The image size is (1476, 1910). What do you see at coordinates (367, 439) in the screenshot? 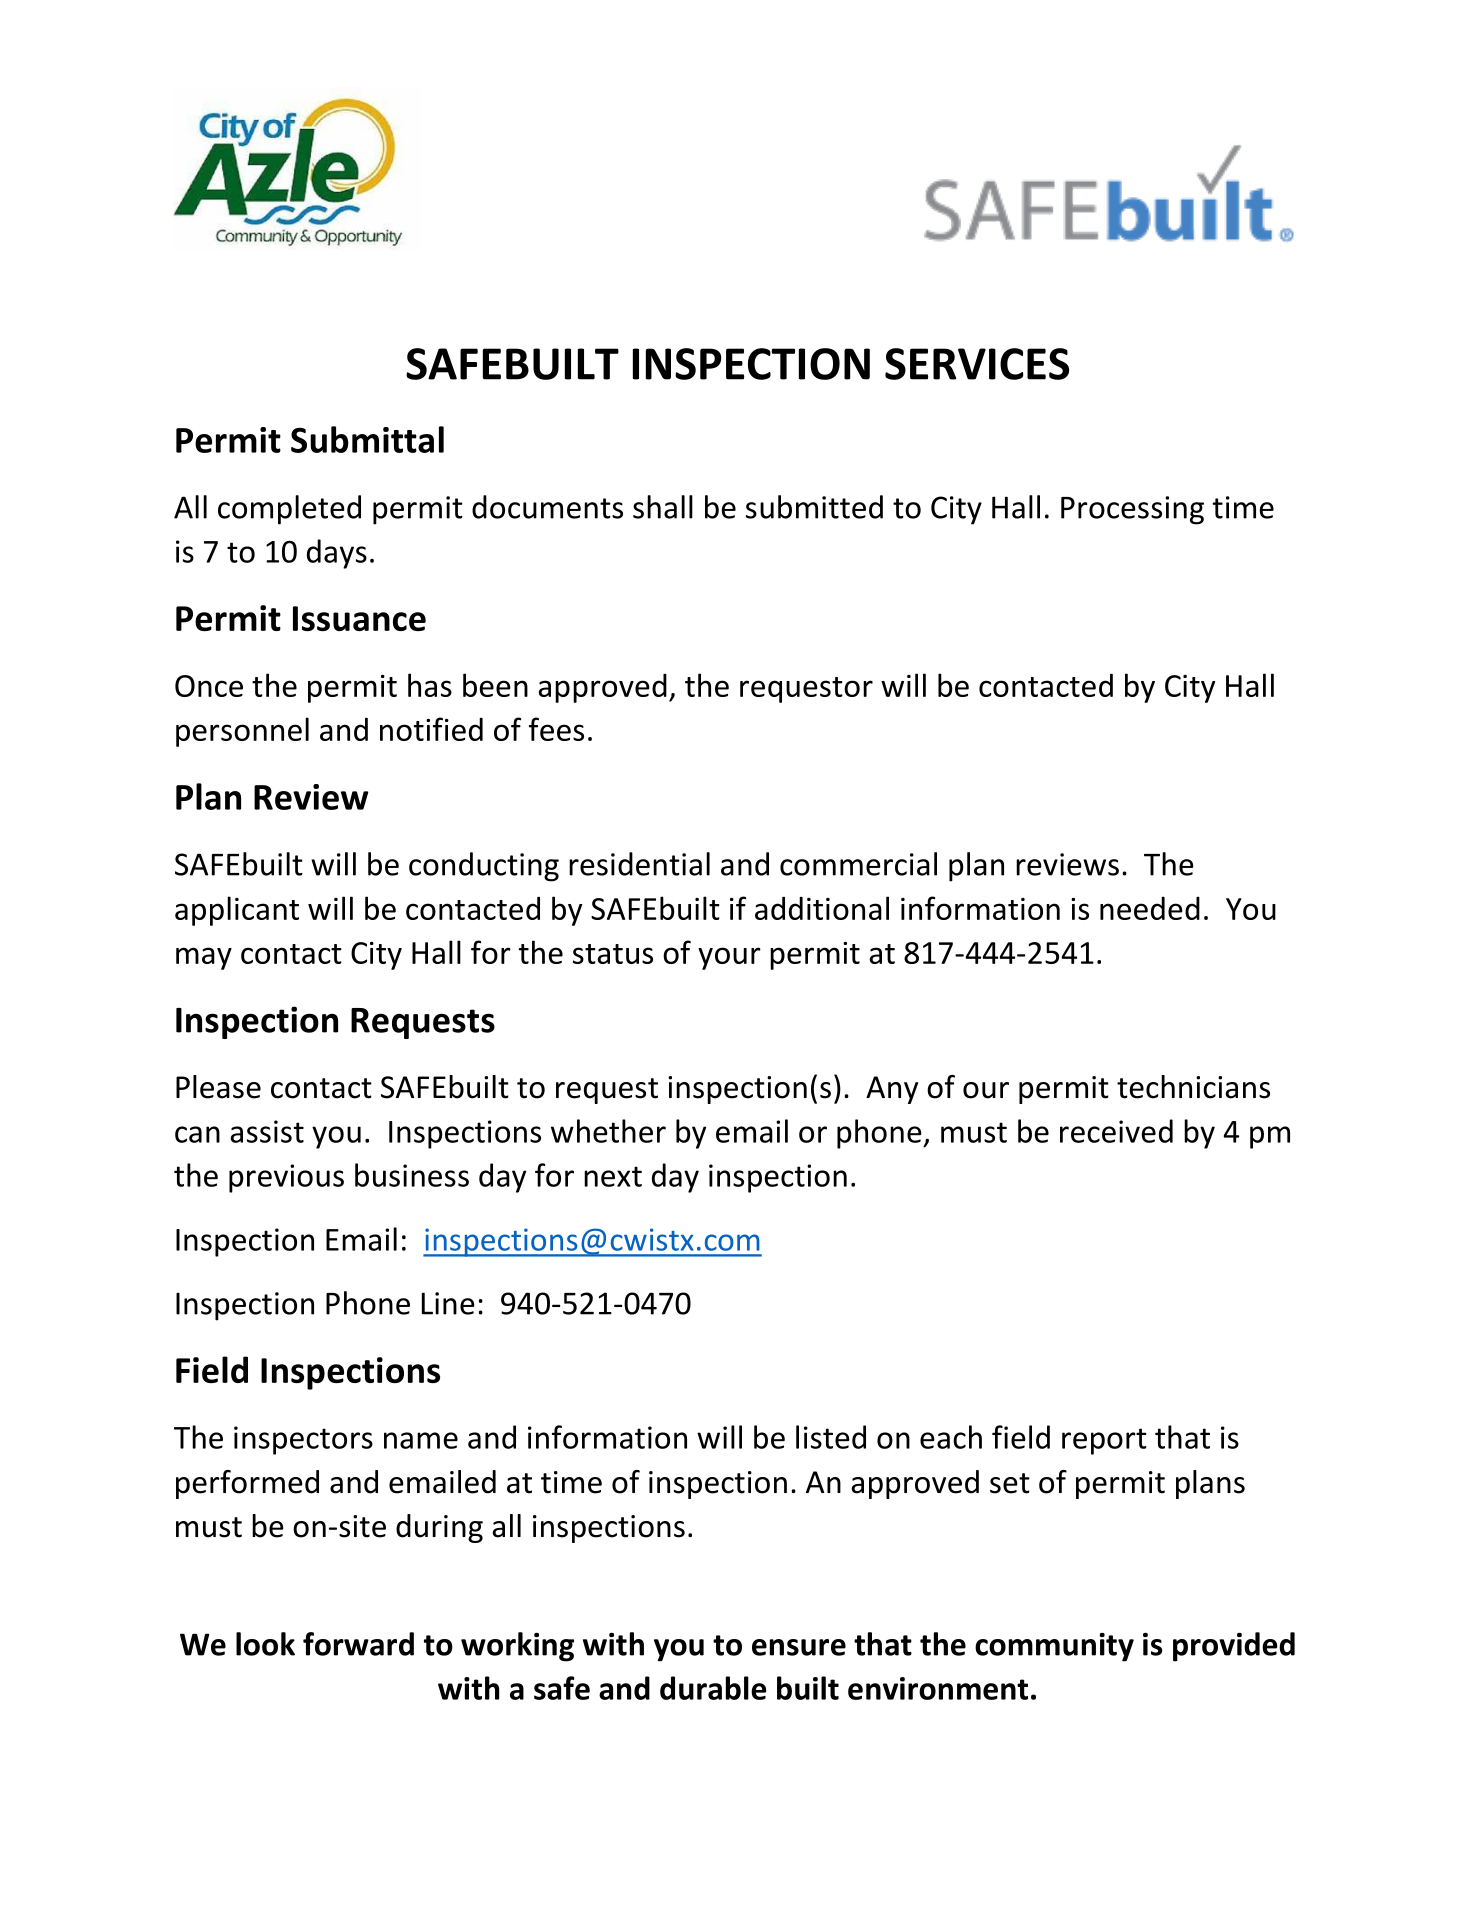
I see `Submittal` at bounding box center [367, 439].
